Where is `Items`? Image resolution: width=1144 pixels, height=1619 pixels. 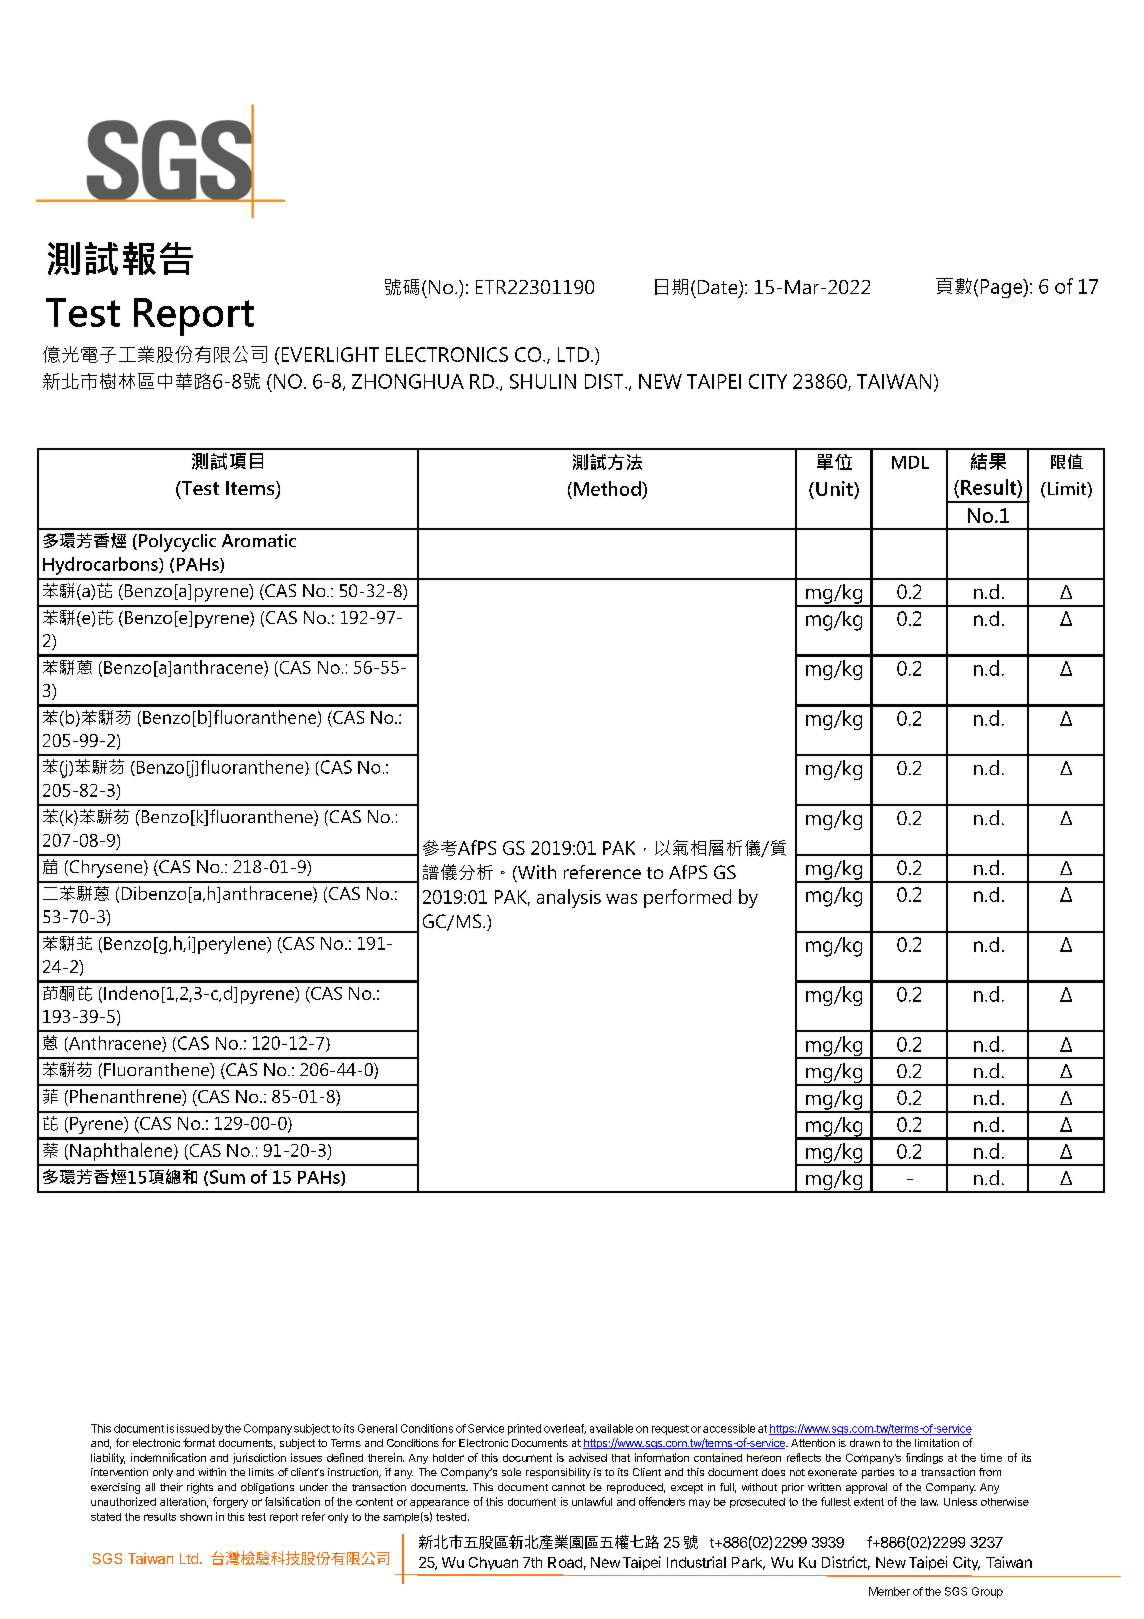 Items is located at coordinates (251, 489).
